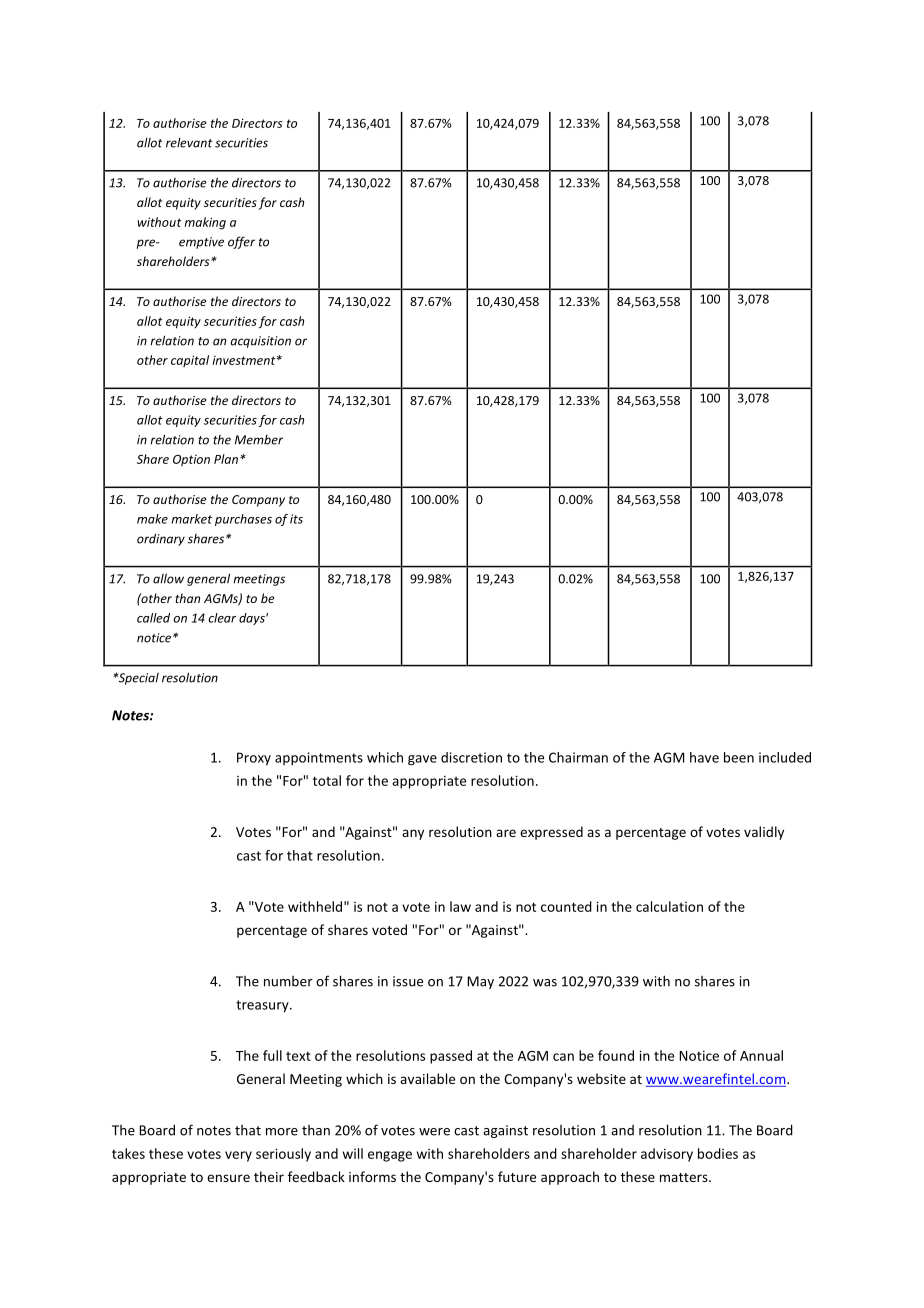  Describe the element at coordinates (241, 242) in the image. I see `offer` at that location.
